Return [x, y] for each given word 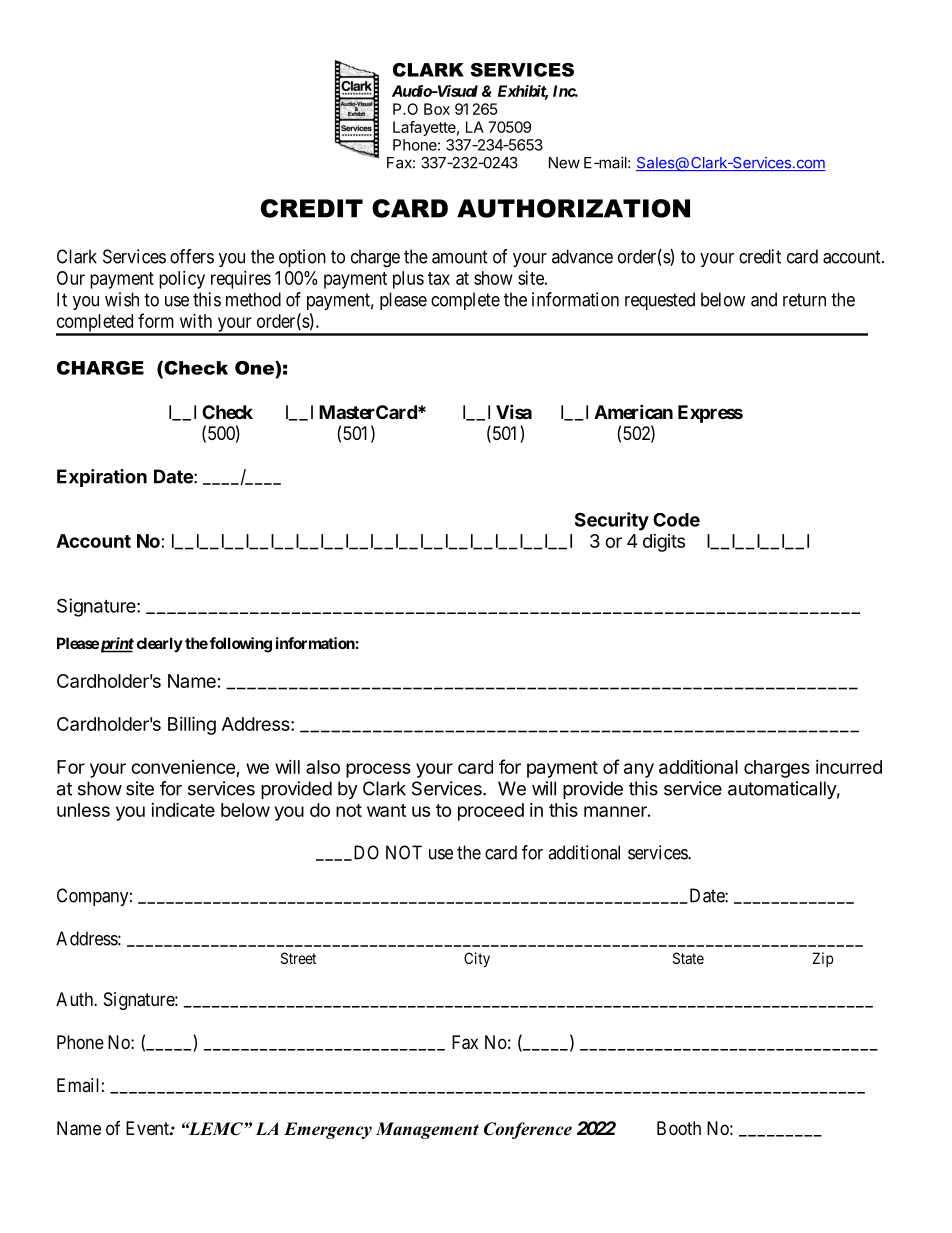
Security [612, 521]
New [564, 163]
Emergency [328, 1130]
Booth [679, 1128]
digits [664, 543]
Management [427, 1130]
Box [437, 109]
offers [192, 256]
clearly [160, 644]
